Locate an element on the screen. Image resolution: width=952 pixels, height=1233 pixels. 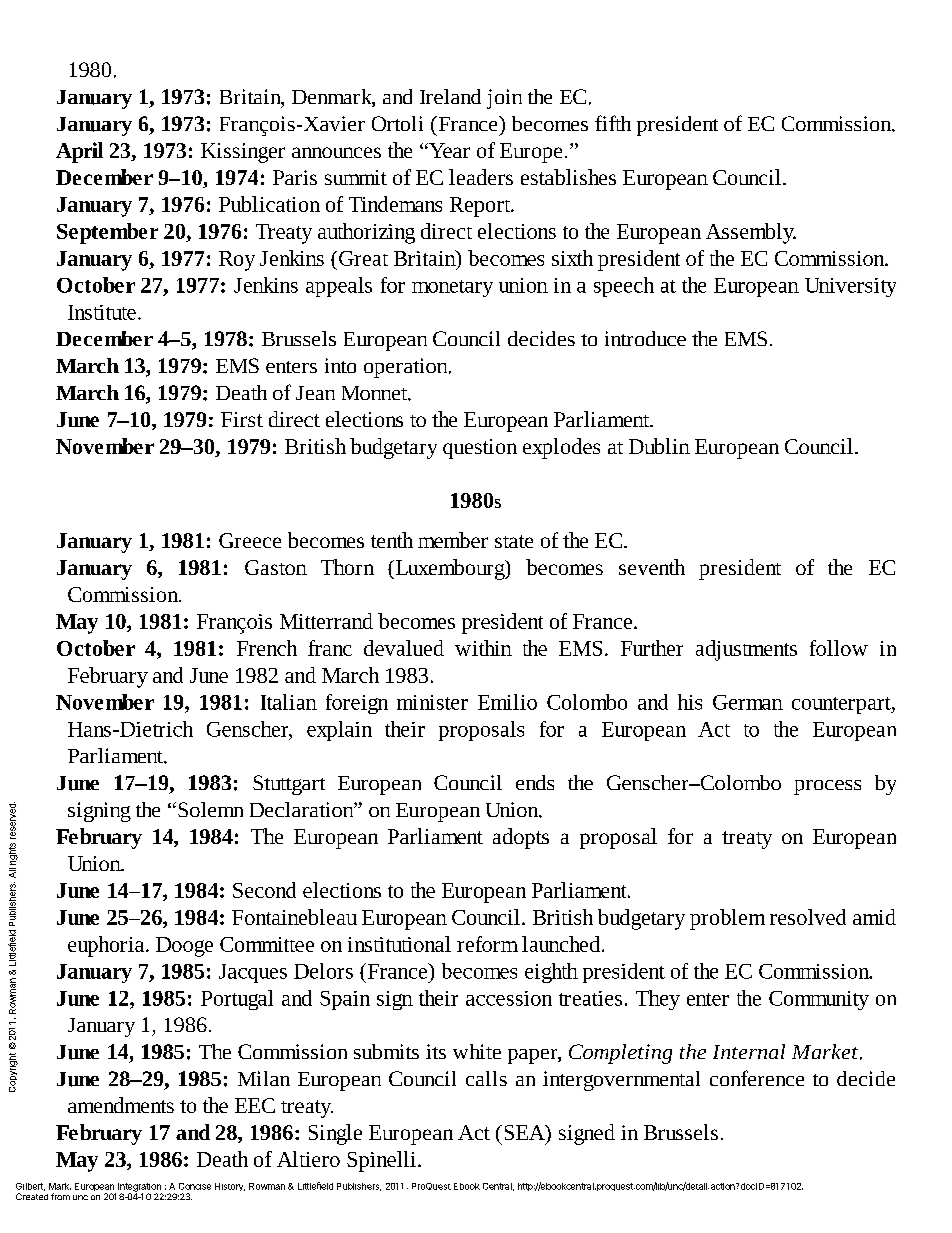
French is located at coordinates (267, 648).
